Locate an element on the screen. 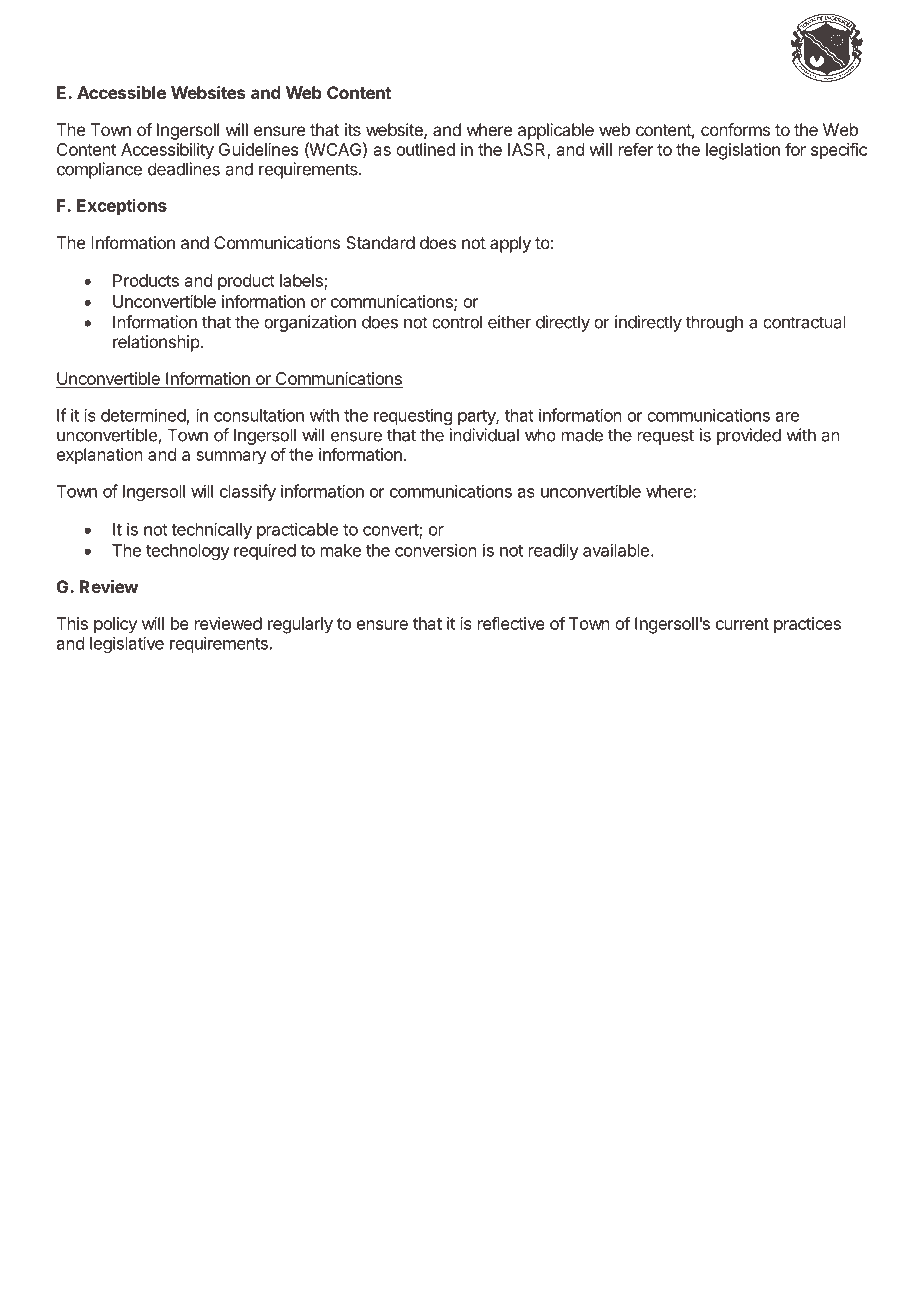  conforms is located at coordinates (735, 129).
